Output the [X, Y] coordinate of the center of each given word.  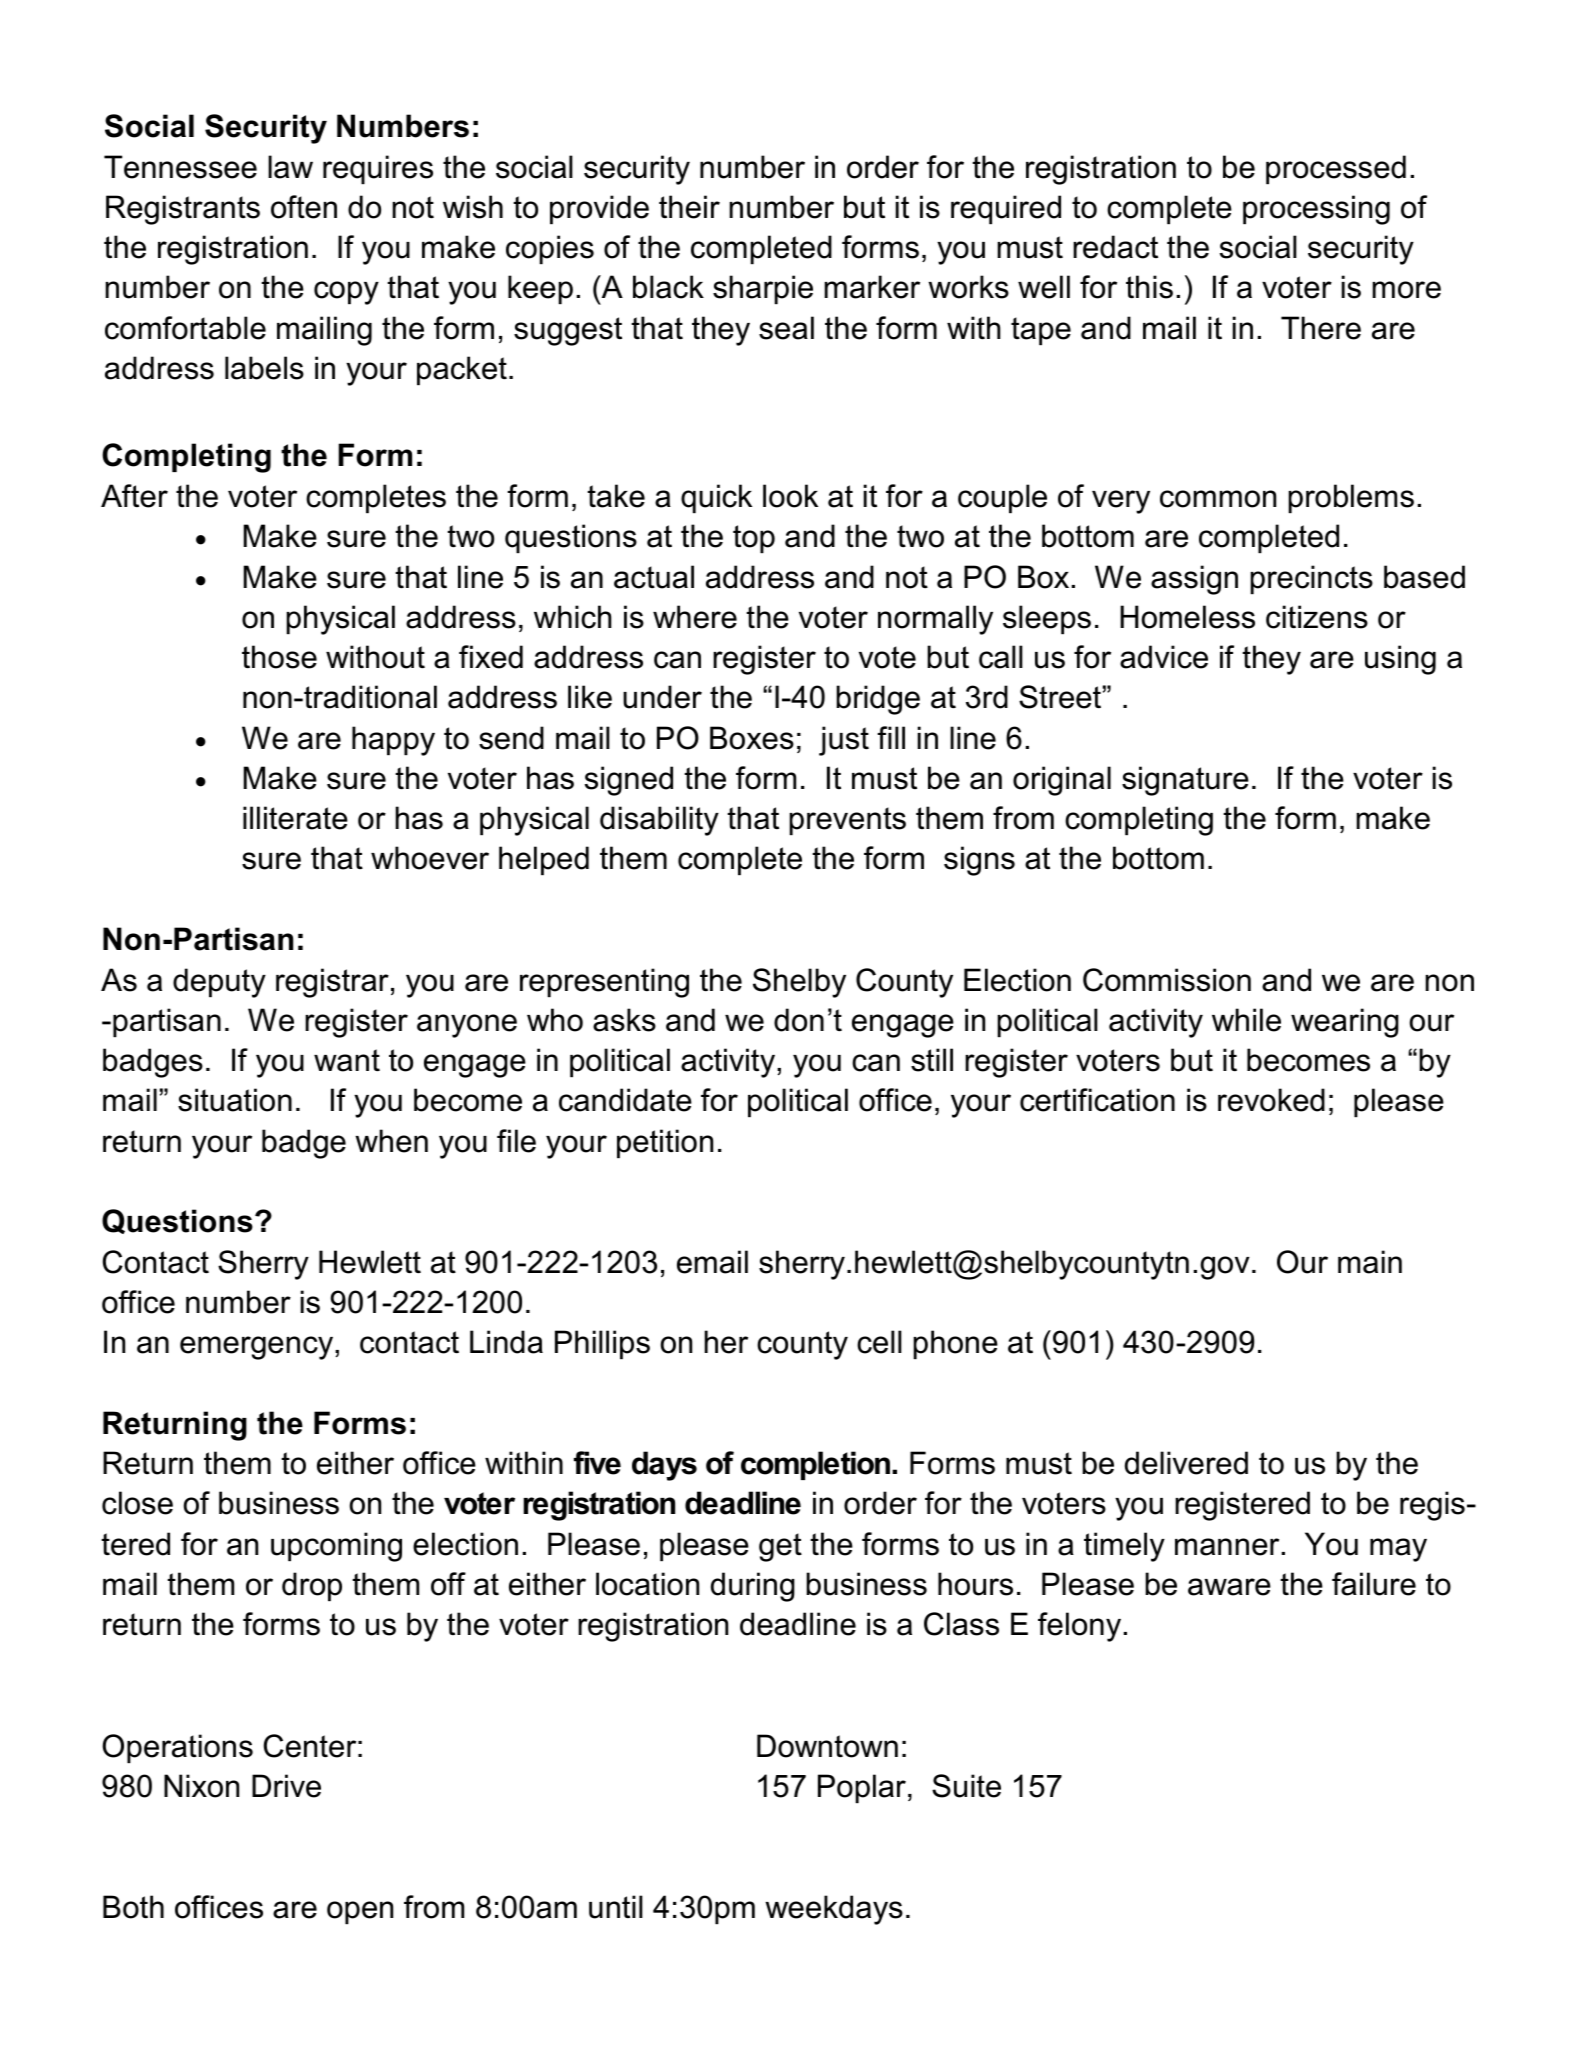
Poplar [862, 1788]
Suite [966, 1786]
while [1246, 1020]
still [932, 1060]
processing [1316, 210]
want [347, 1060]
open [360, 1912]
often [304, 207]
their [689, 207]
